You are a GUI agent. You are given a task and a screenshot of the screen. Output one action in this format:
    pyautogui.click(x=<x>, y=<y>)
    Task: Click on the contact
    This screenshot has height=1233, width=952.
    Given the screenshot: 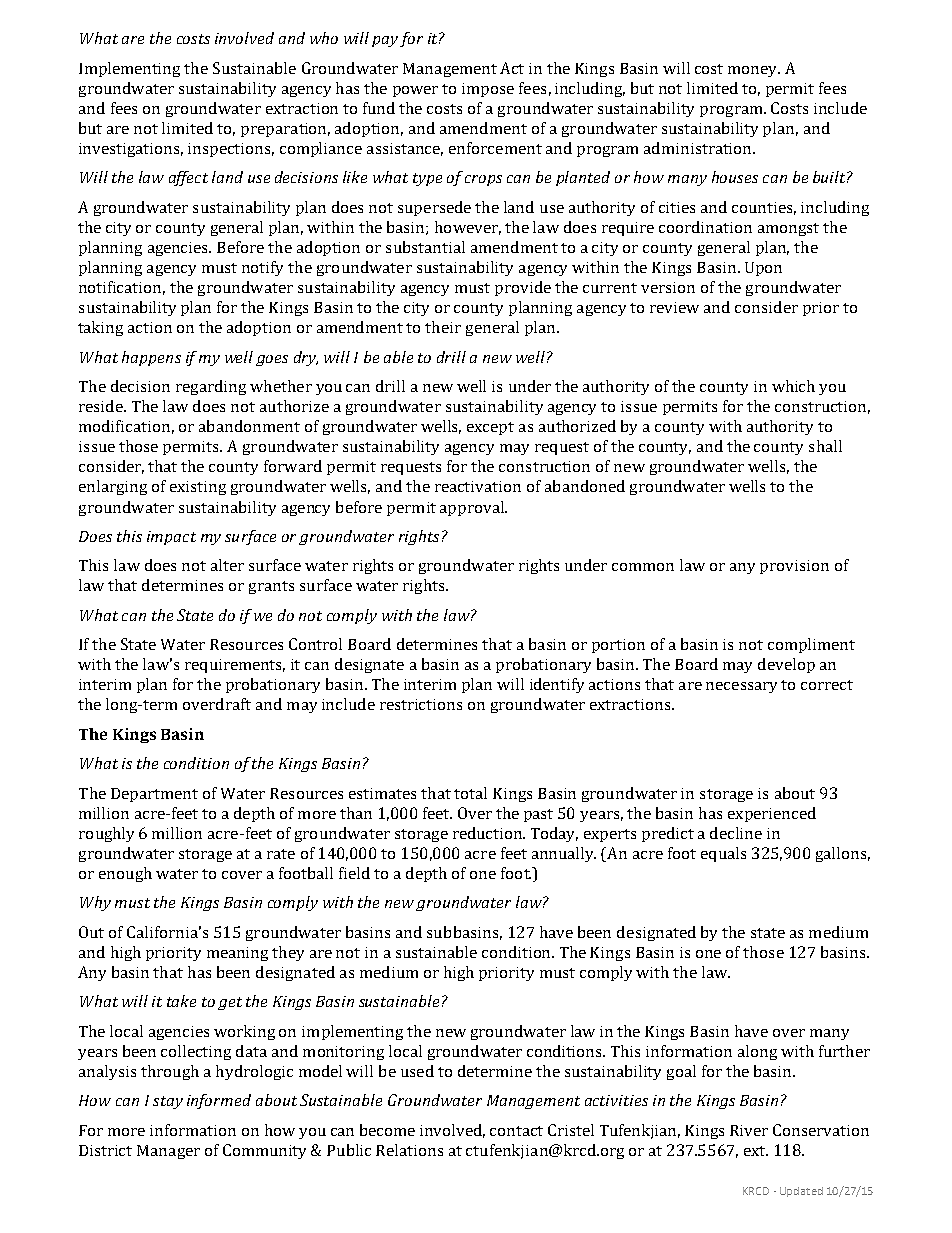 What is the action you would take?
    pyautogui.click(x=516, y=1131)
